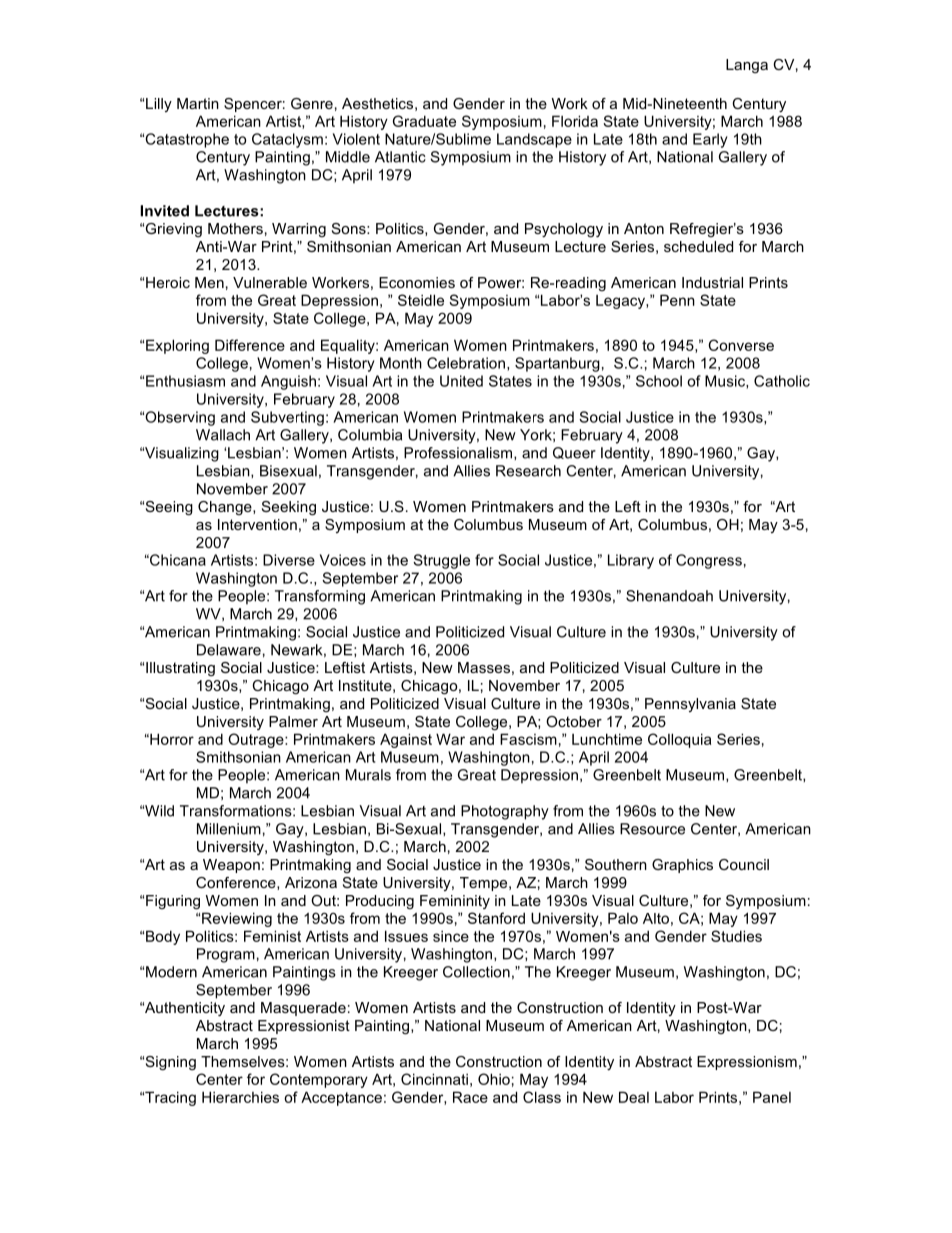 The height and width of the screenshot is (1233, 952). What do you see at coordinates (257, 740) in the screenshot?
I see `Outrage` at bounding box center [257, 740].
